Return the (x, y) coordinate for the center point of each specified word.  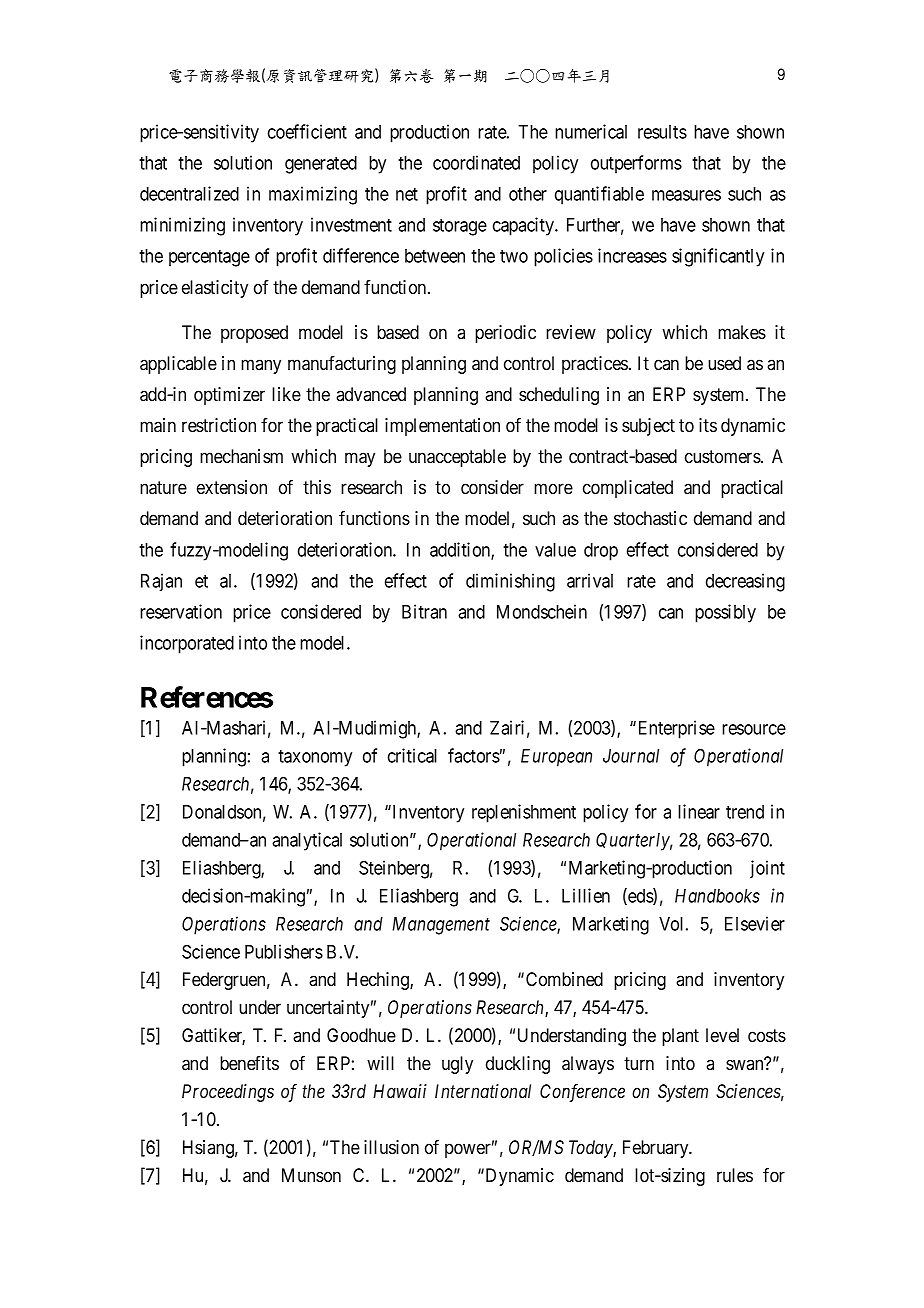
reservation (181, 611)
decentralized (189, 193)
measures (686, 195)
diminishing (510, 582)
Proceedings (228, 1093)
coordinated (476, 162)
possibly (725, 613)
